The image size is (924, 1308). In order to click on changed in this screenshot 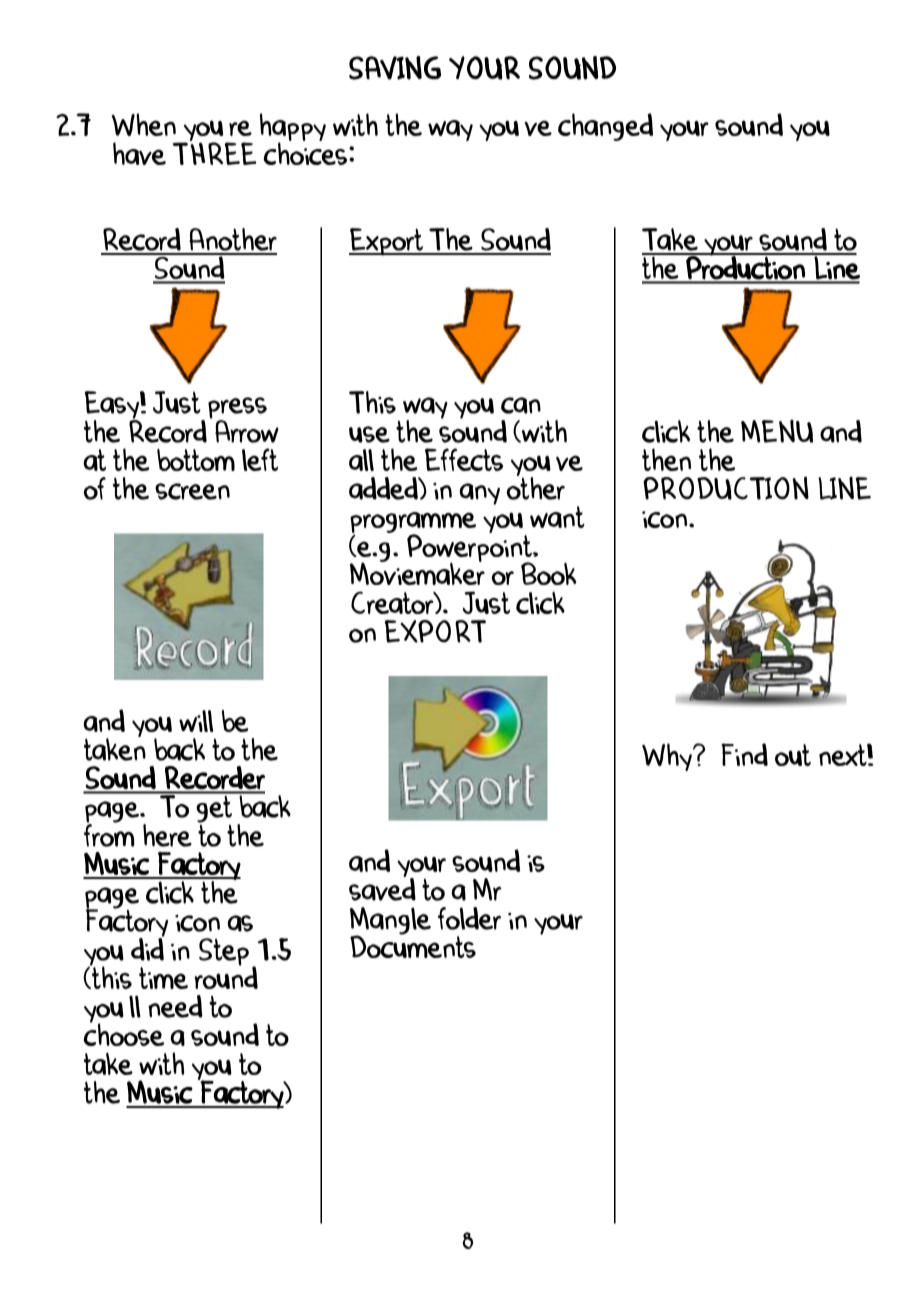, I will do `click(605, 127)`.
